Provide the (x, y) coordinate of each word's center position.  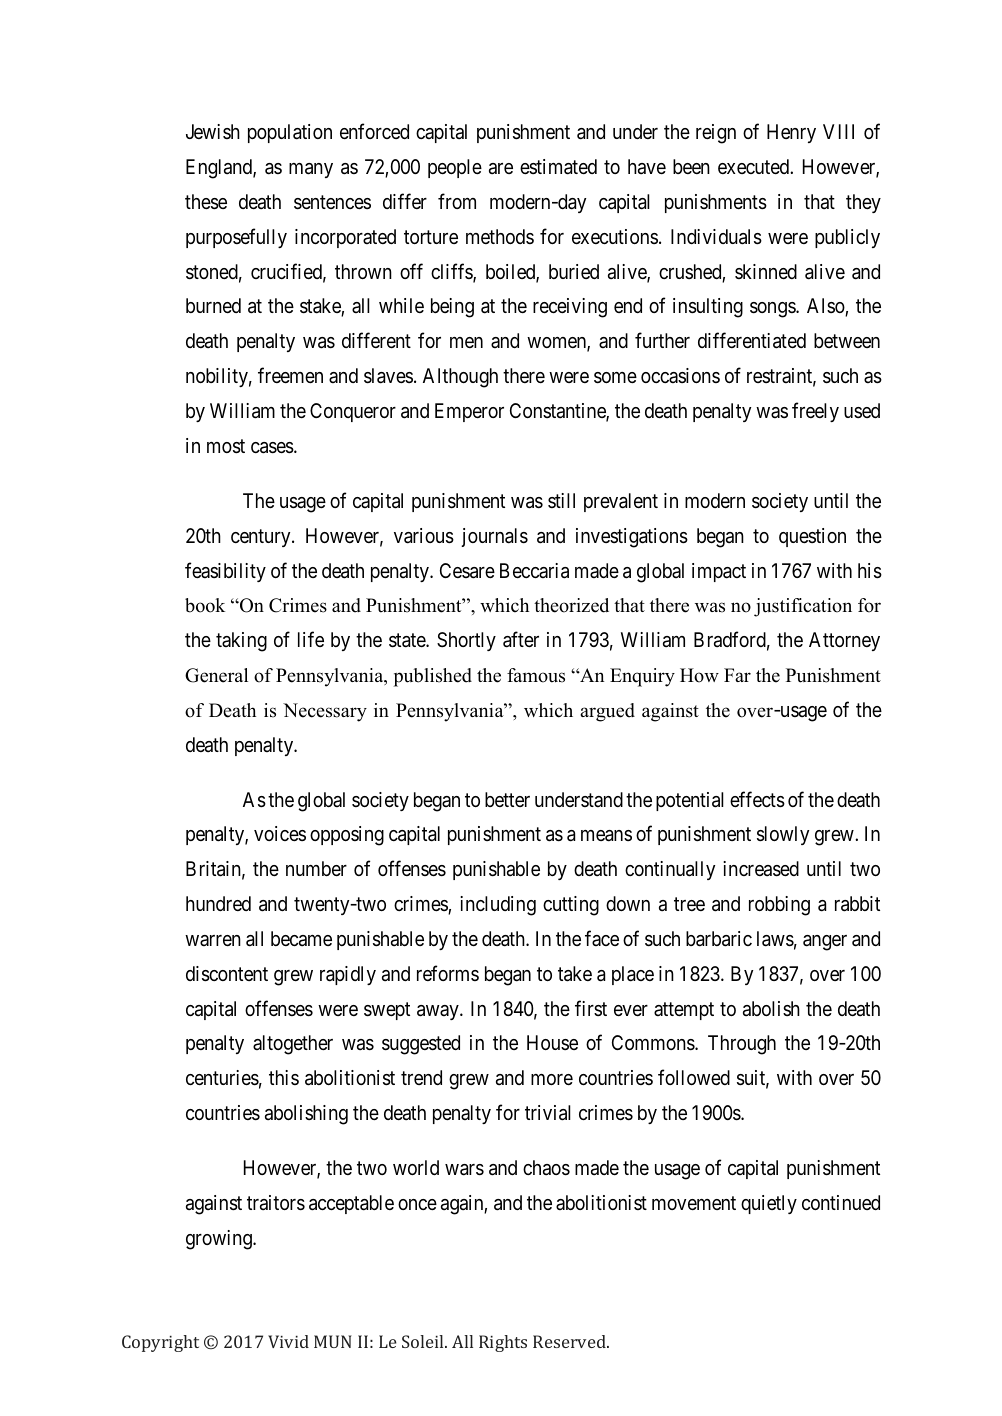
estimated (558, 167)
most (226, 446)
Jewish (213, 131)
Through (742, 1045)
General (216, 675)
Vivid (288, 1341)
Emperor (469, 412)
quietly (769, 1204)
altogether (293, 1045)
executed (754, 166)
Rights (503, 1343)
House (552, 1042)
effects (757, 799)
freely (815, 412)
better (507, 799)
